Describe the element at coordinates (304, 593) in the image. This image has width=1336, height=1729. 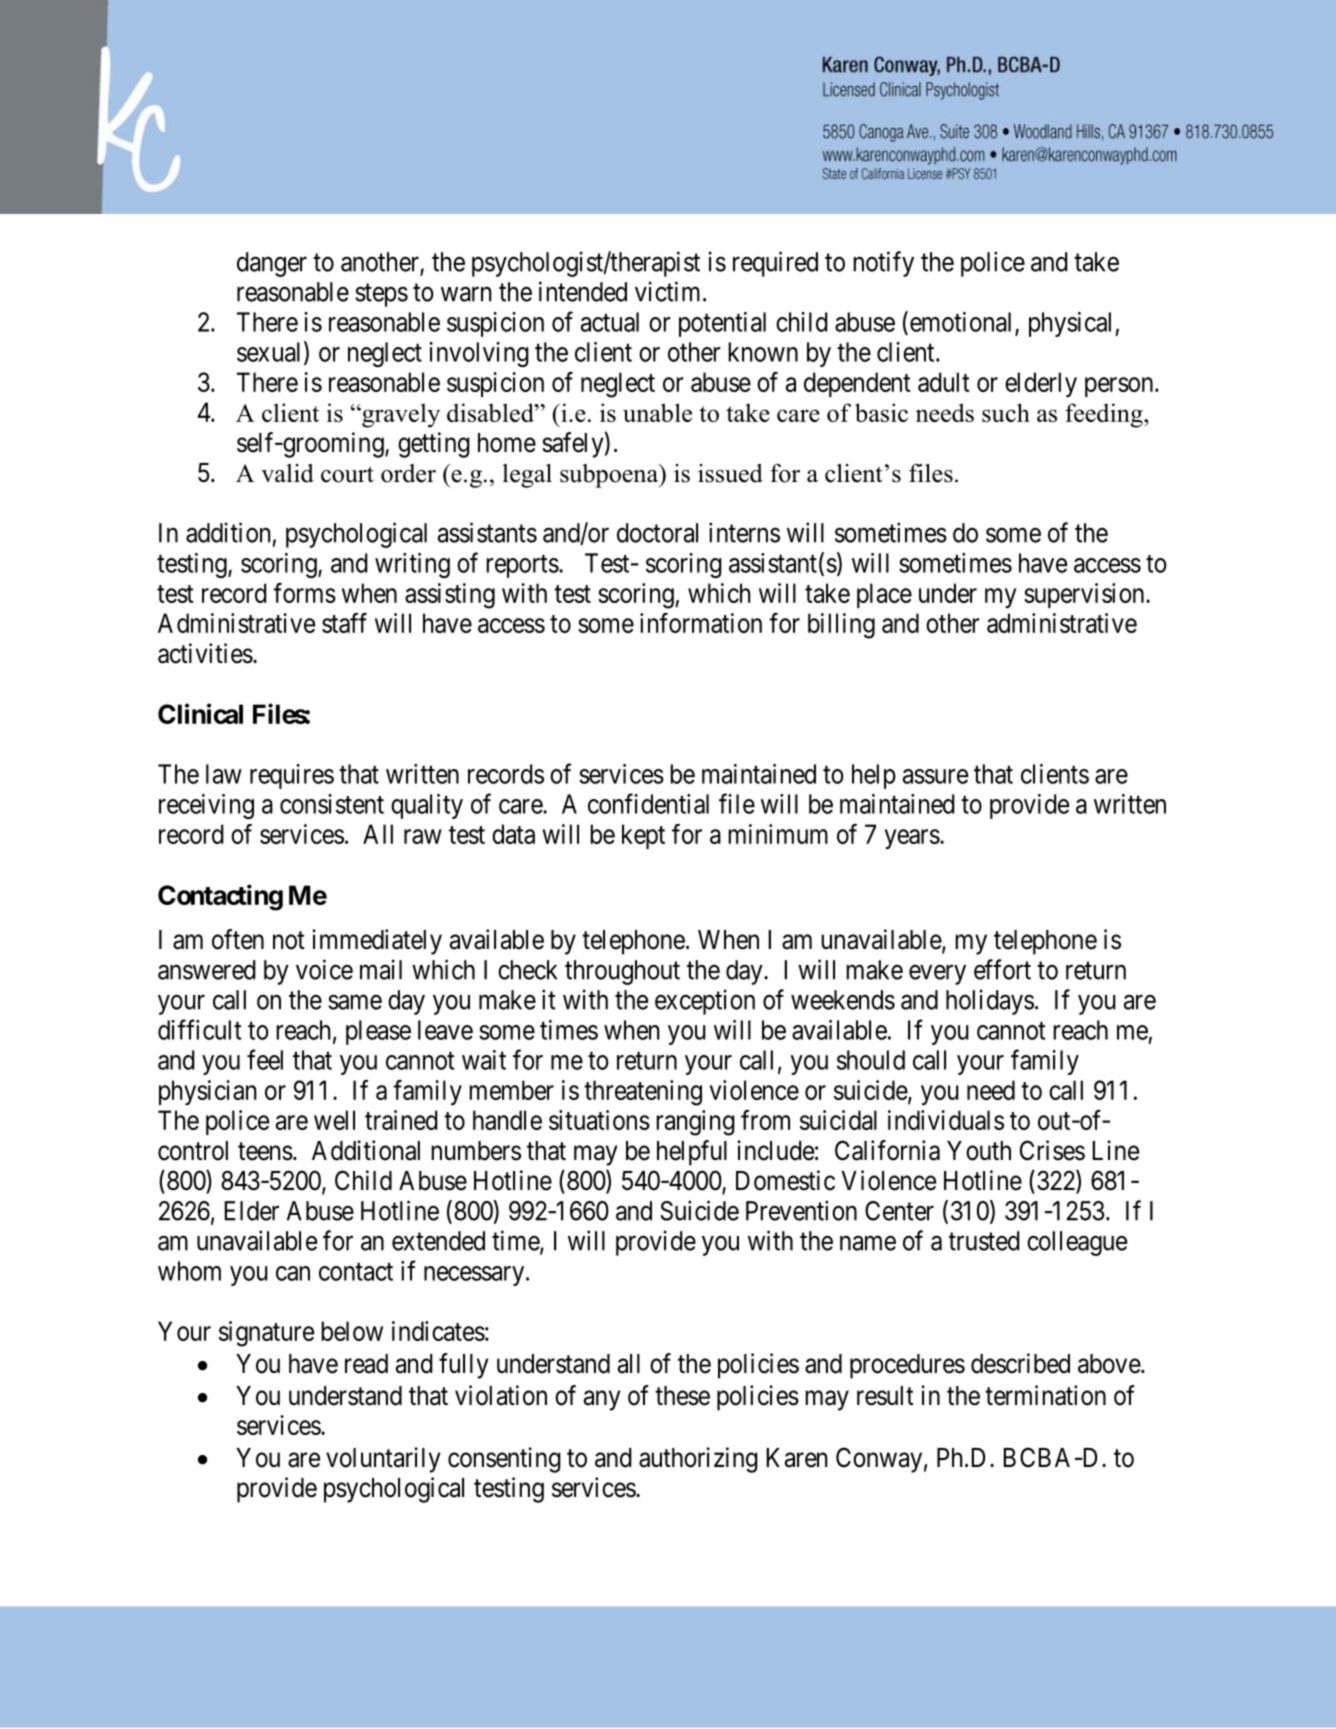
I see `forms` at that location.
